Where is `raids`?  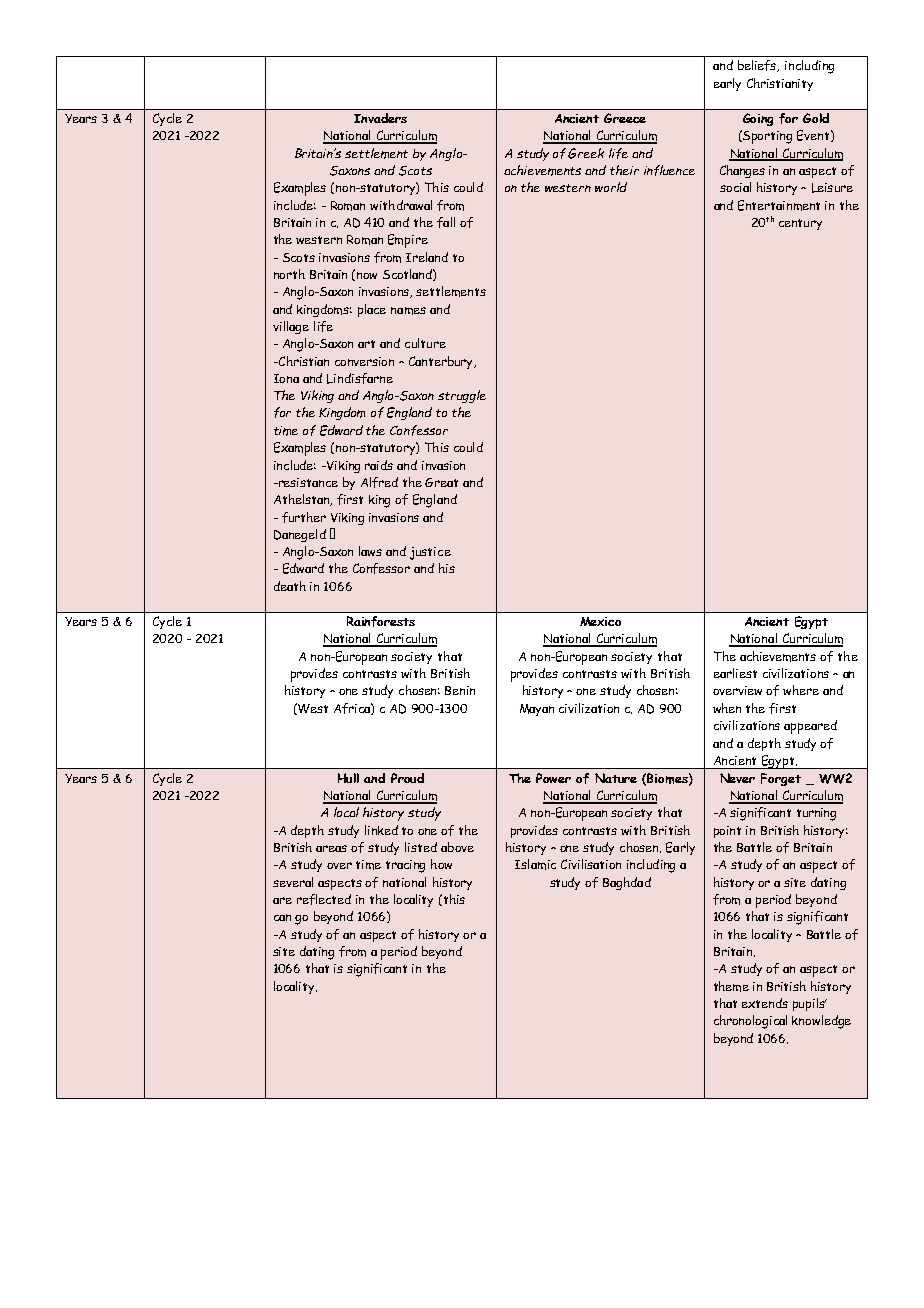
raids is located at coordinates (379, 465).
